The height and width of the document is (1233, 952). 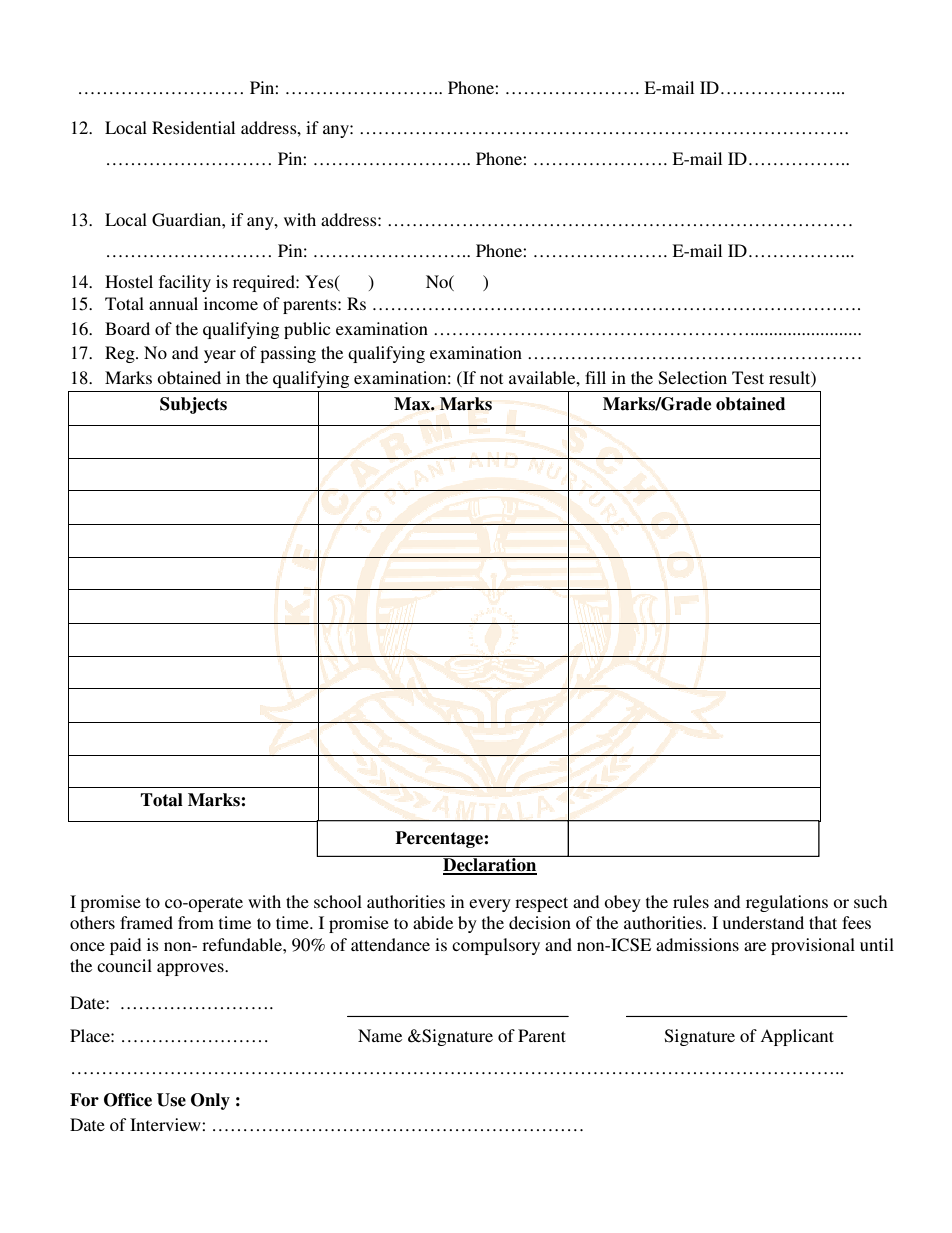 What do you see at coordinates (196, 922) in the document?
I see `from` at bounding box center [196, 922].
